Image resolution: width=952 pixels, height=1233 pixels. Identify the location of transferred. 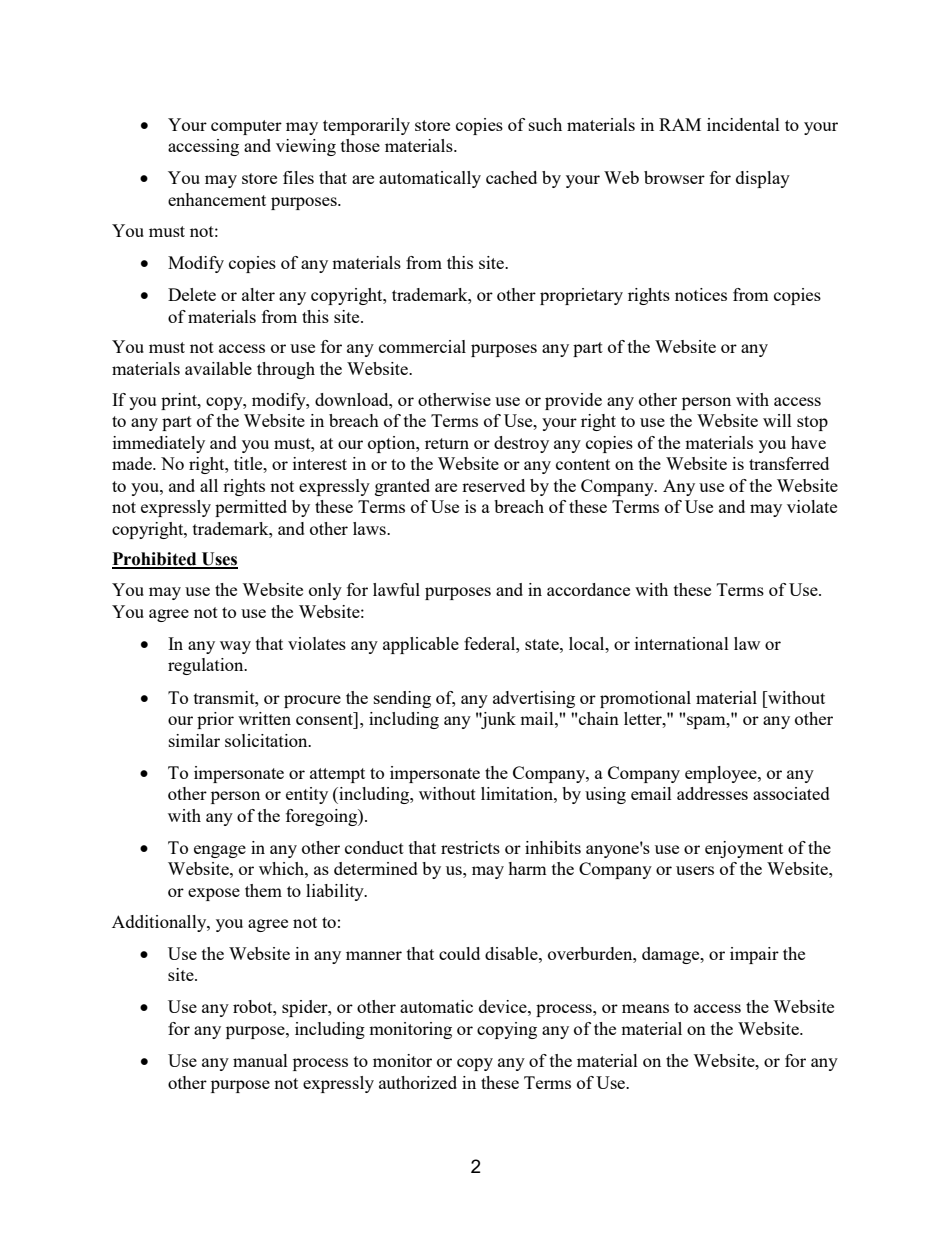
(789, 463).
